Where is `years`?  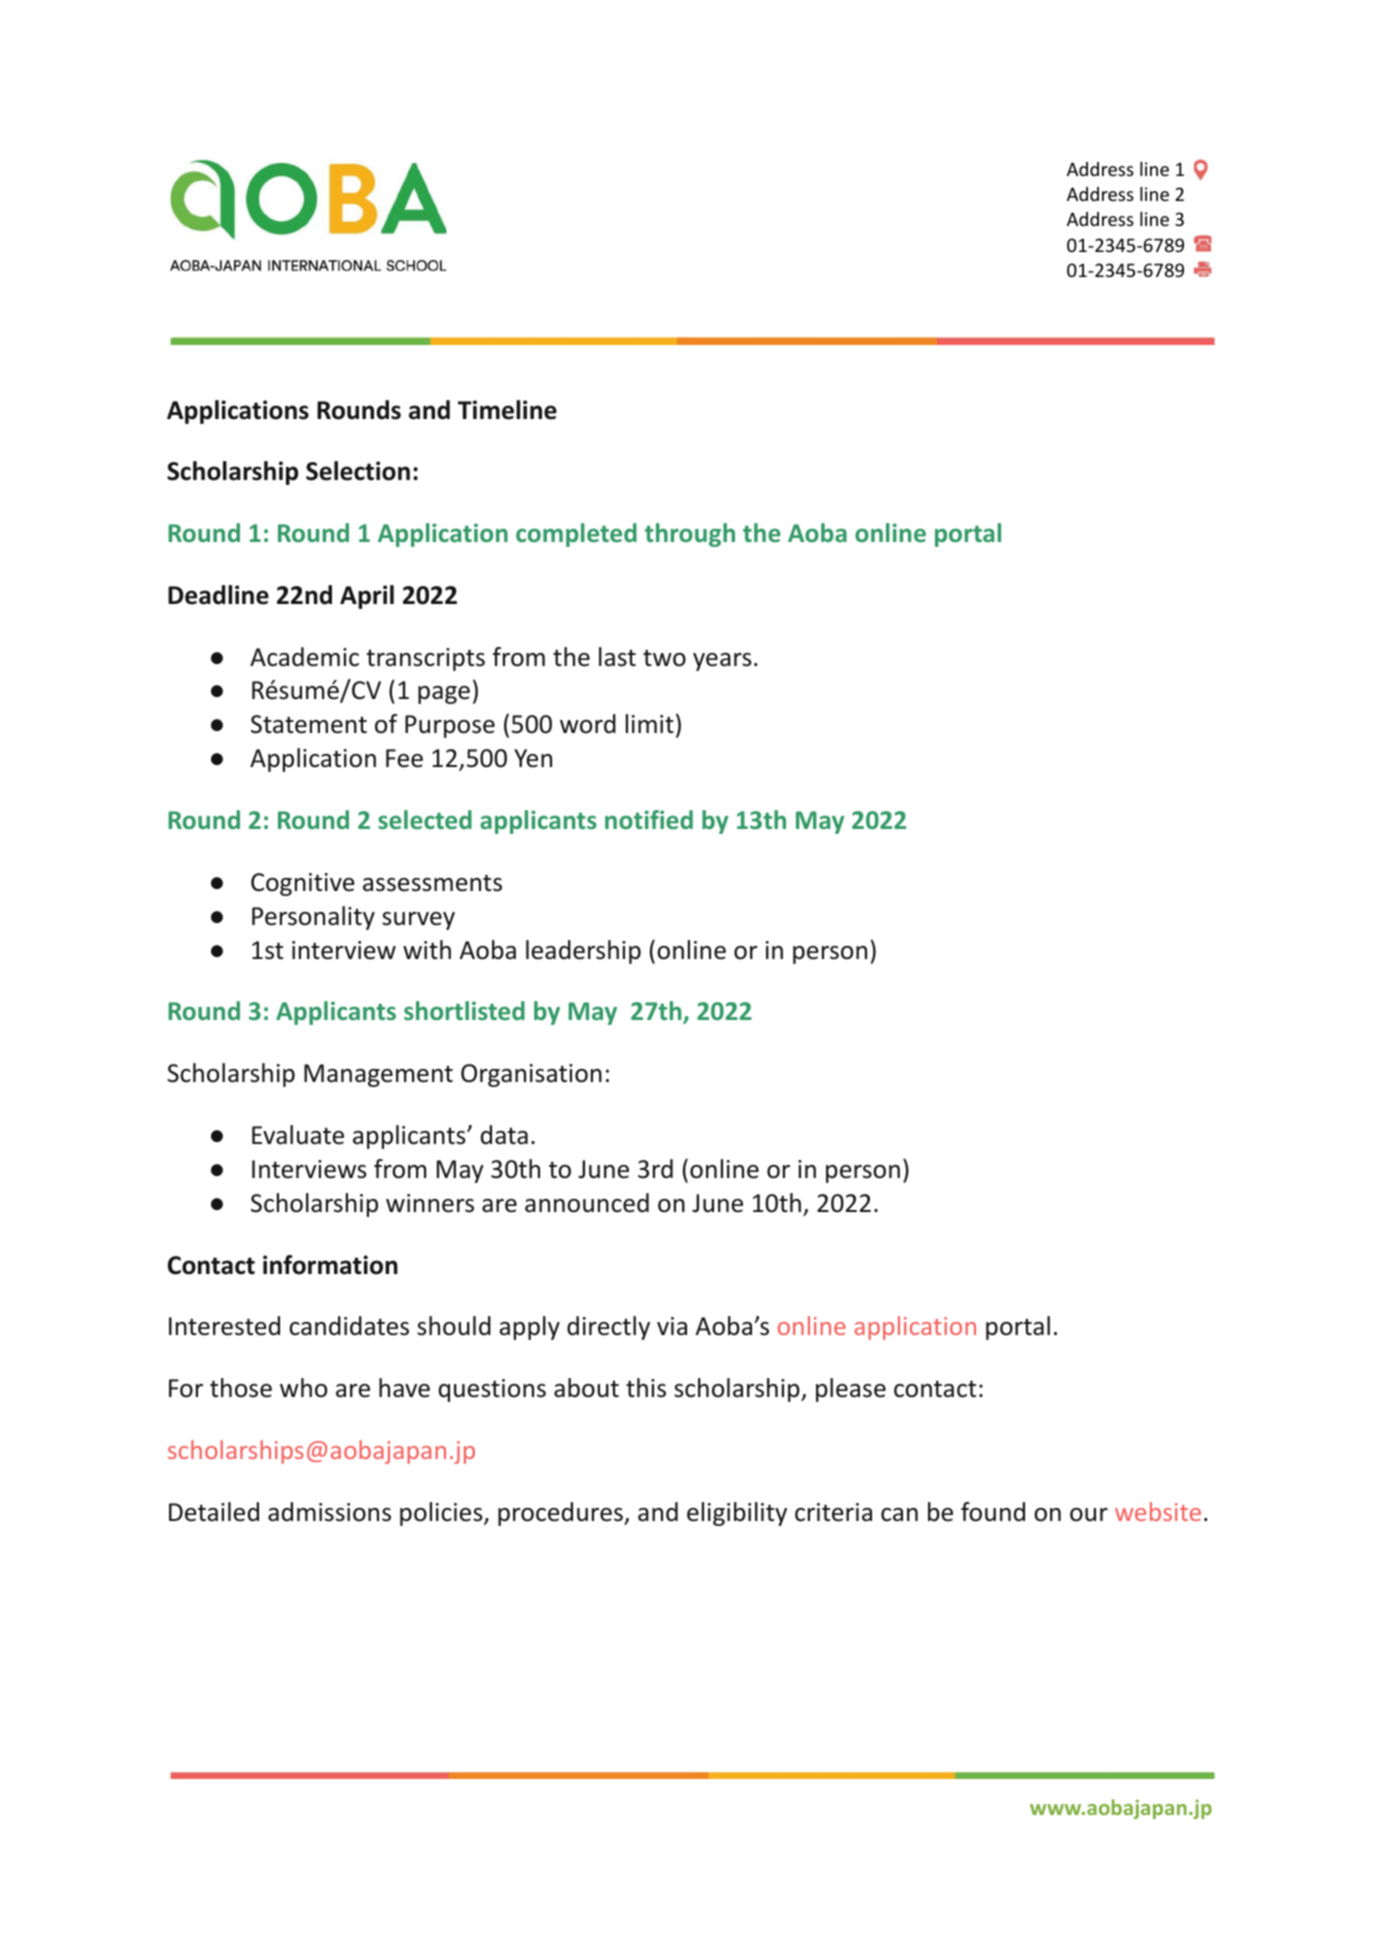
years is located at coordinates (722, 662).
